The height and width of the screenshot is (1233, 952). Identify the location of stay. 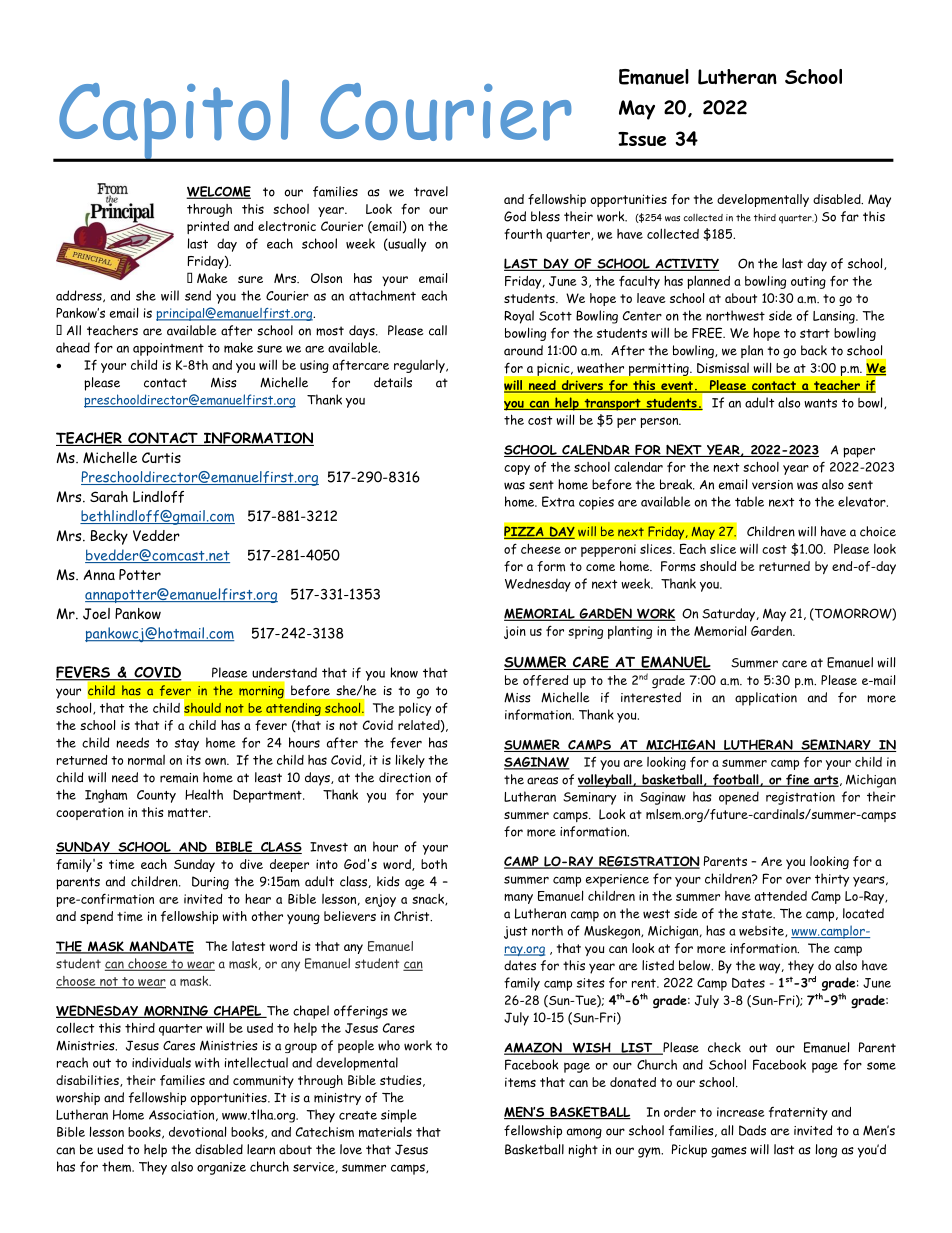
(187, 745).
